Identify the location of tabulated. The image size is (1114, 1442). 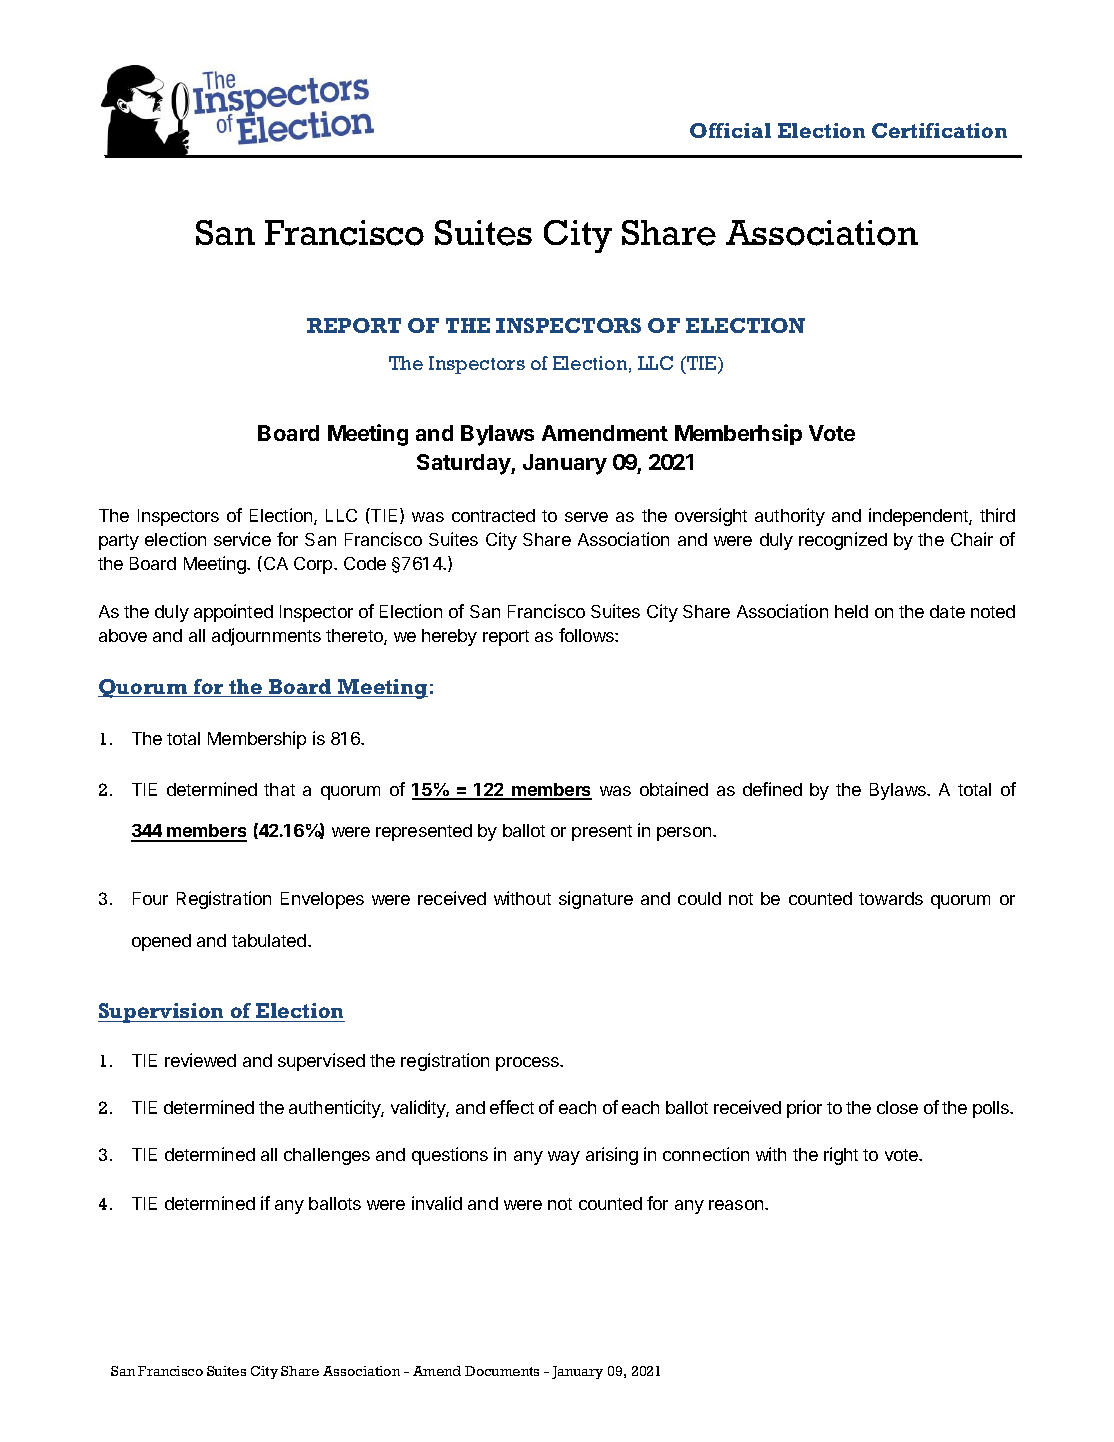
(269, 940).
